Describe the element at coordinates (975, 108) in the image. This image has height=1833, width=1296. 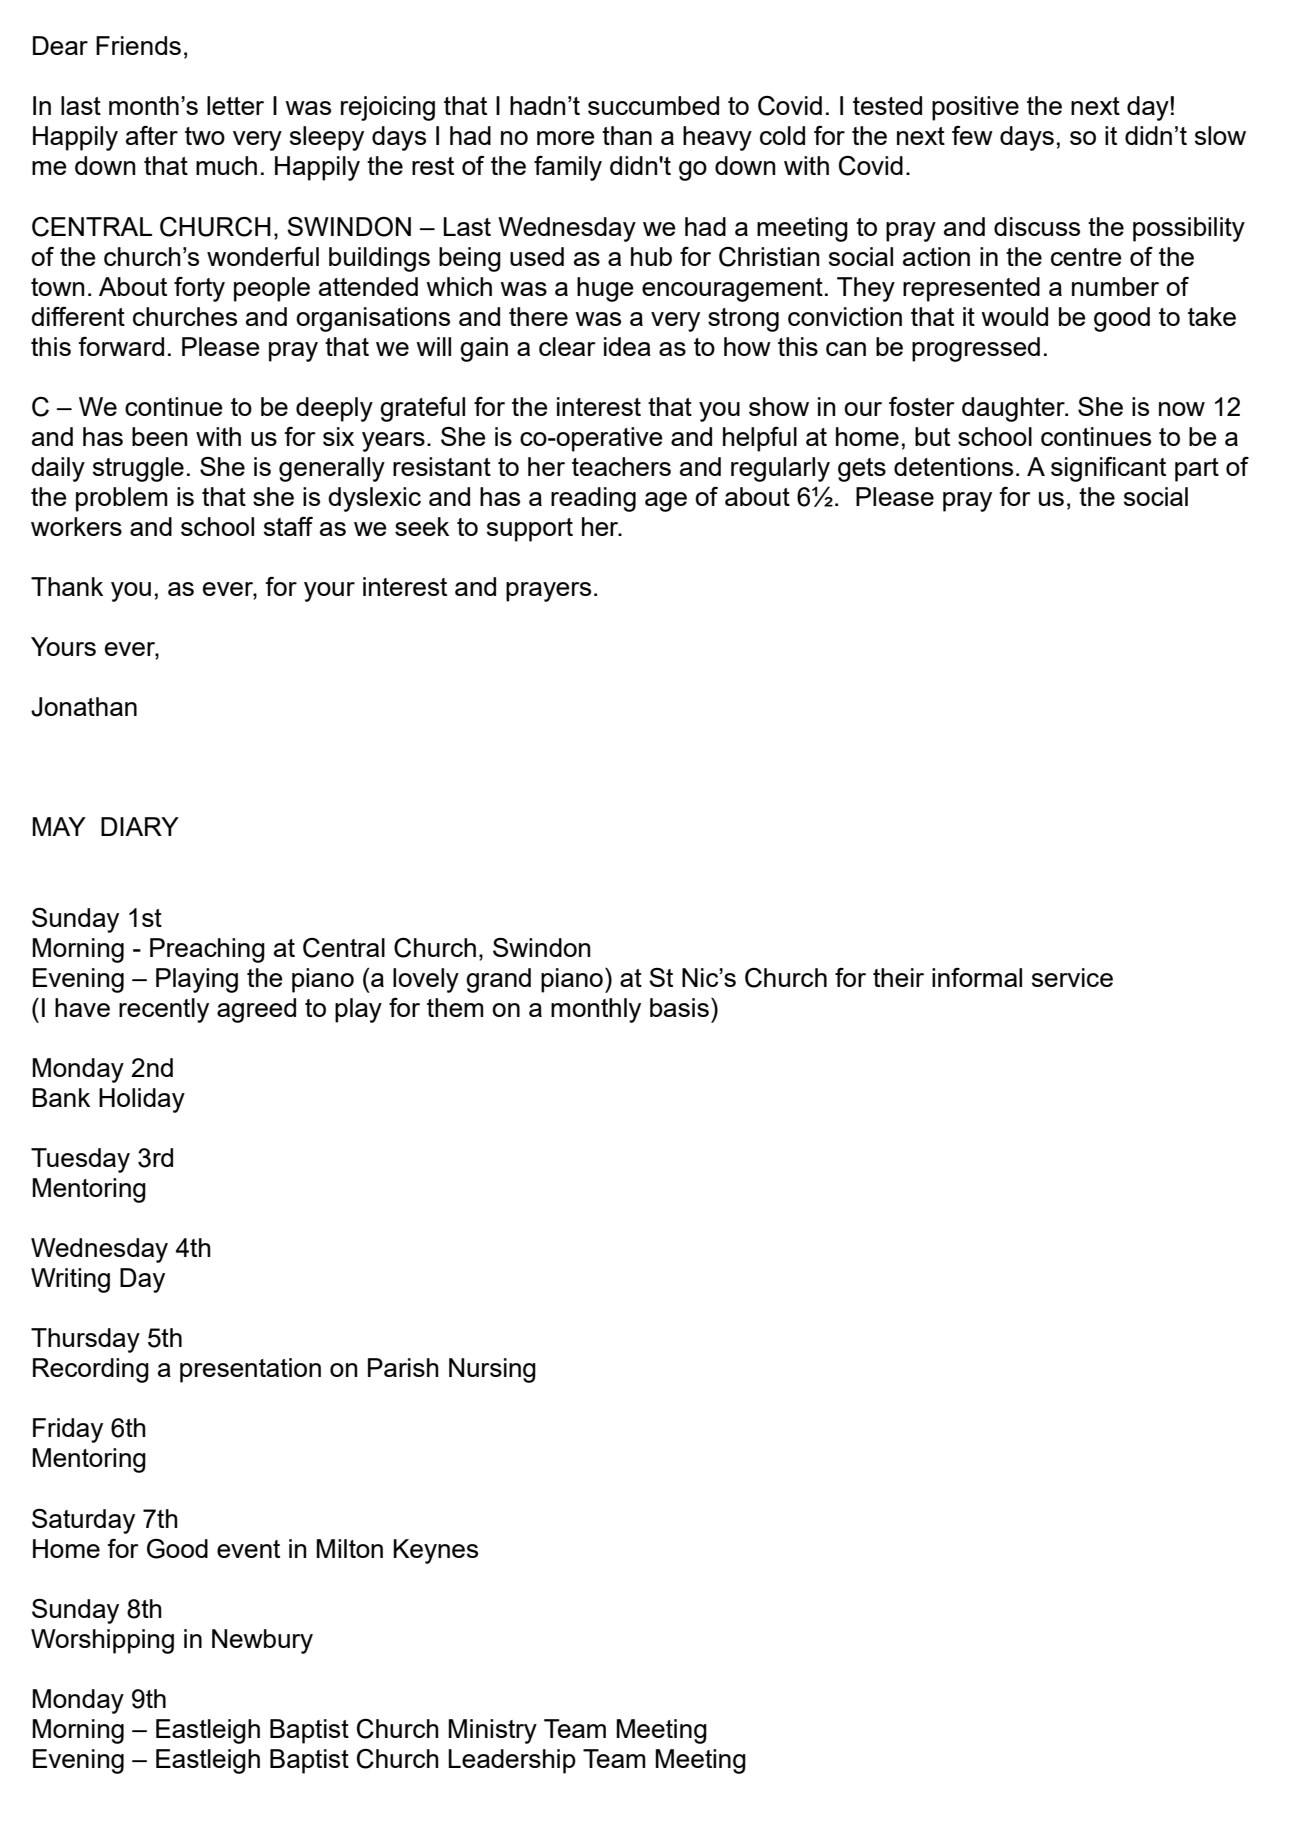
I see `positive` at that location.
